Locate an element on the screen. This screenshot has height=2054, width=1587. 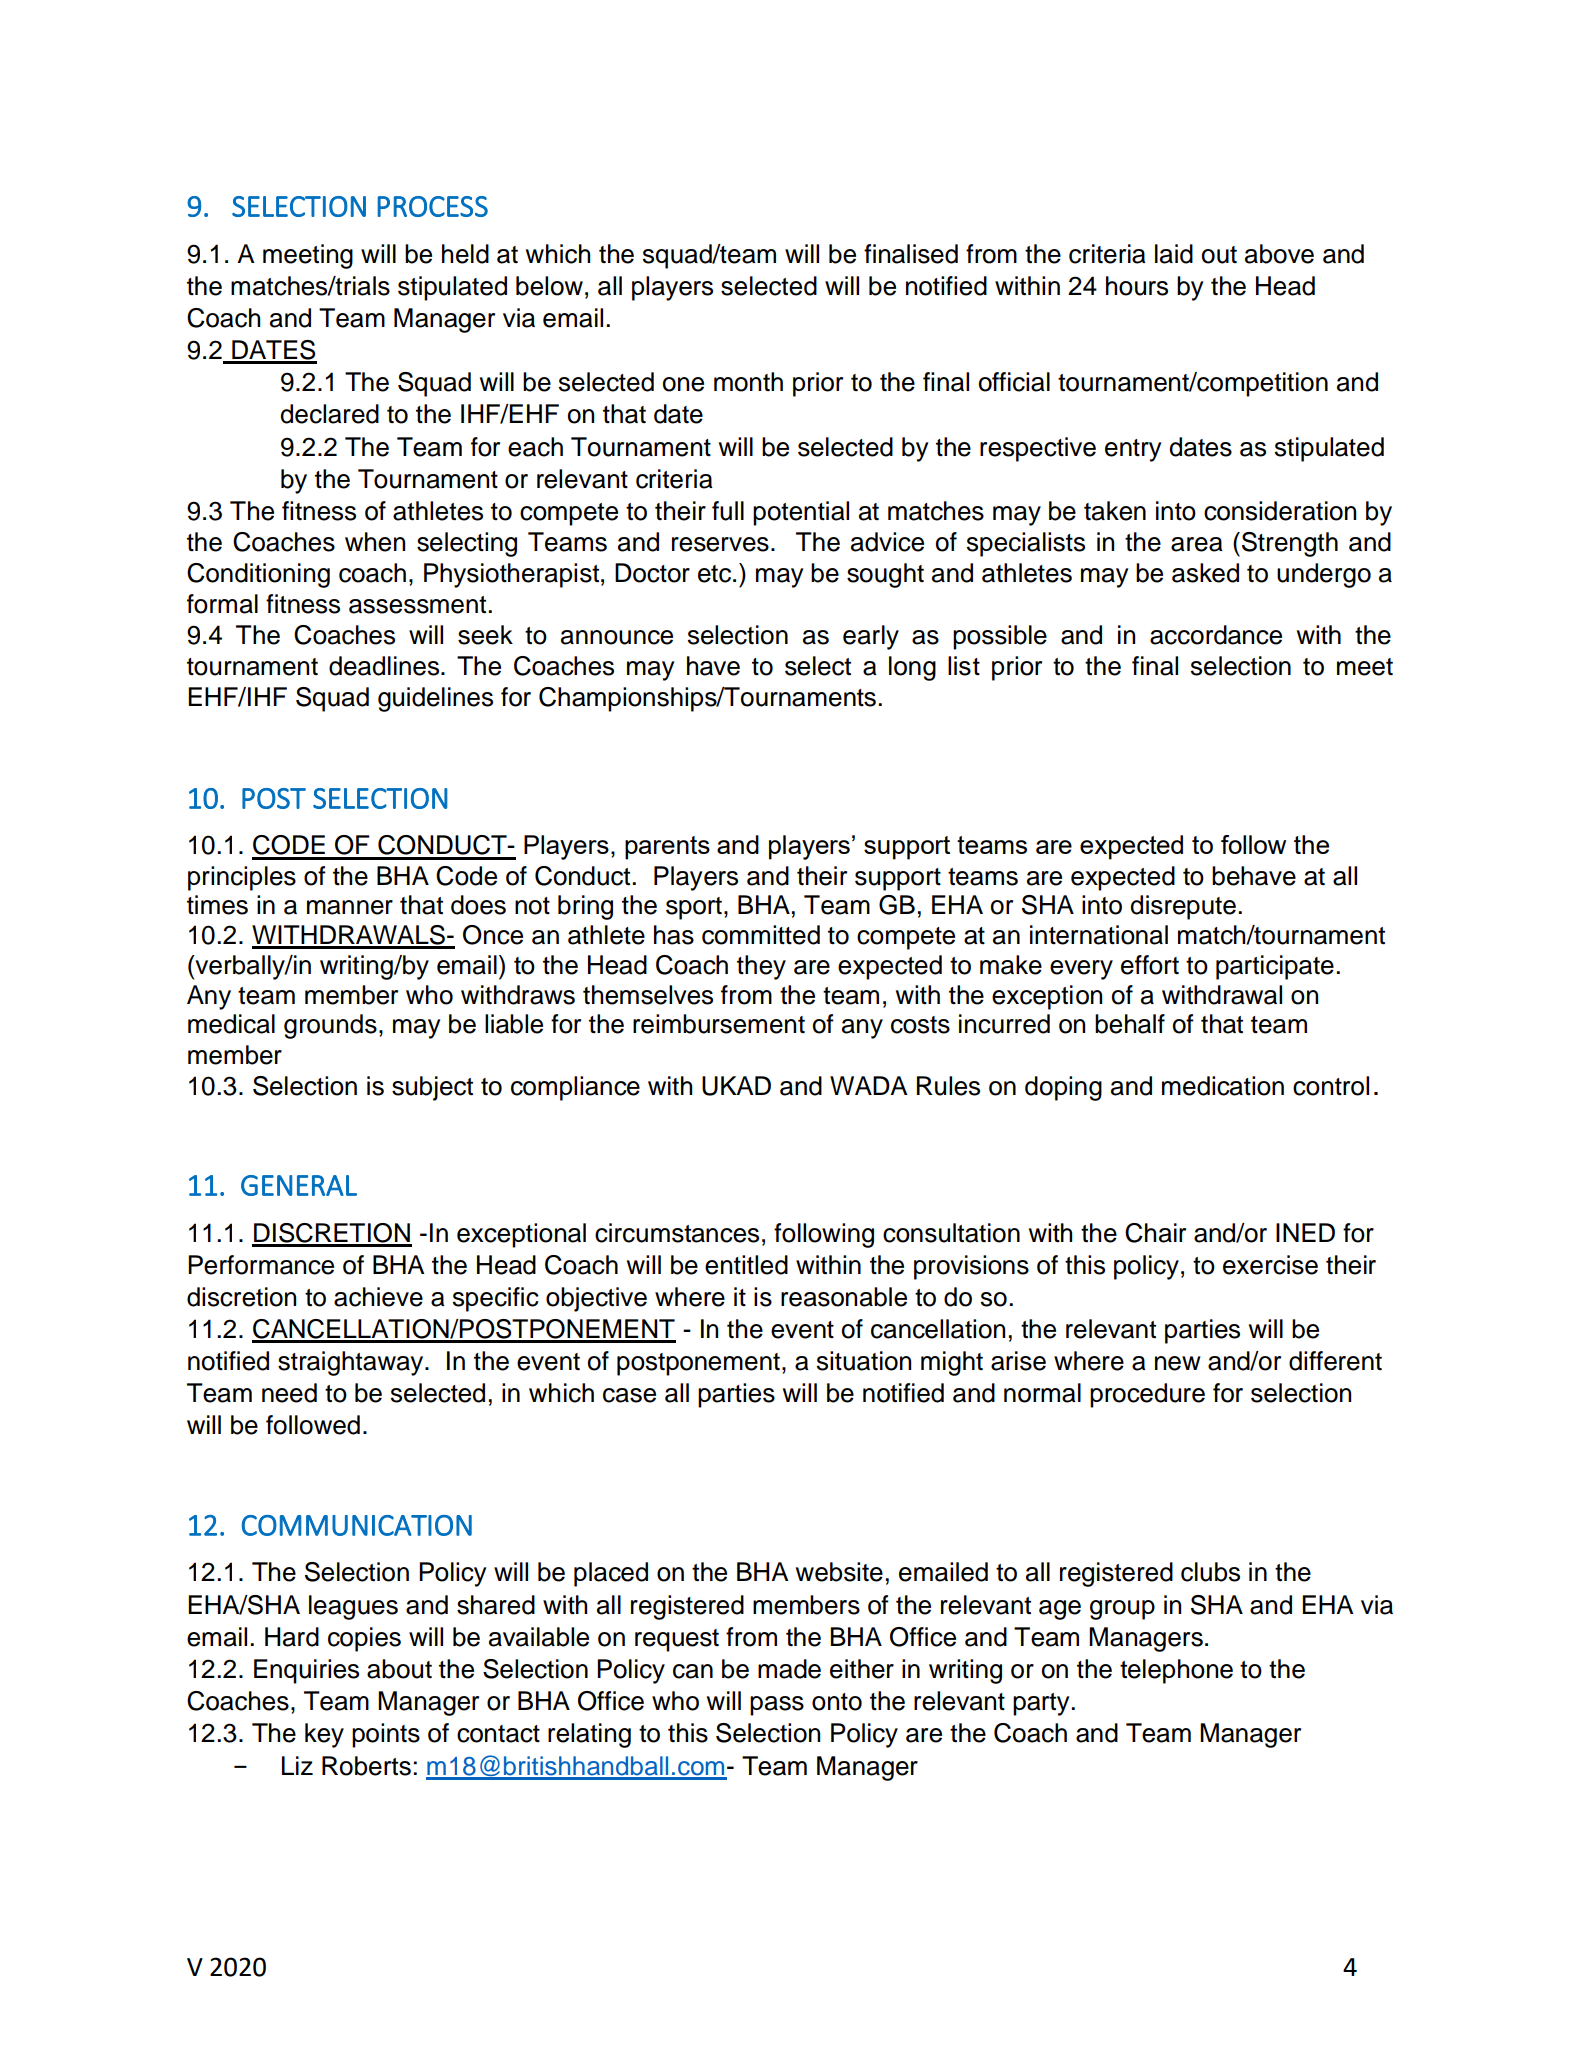
straightaway is located at coordinates (352, 1363).
